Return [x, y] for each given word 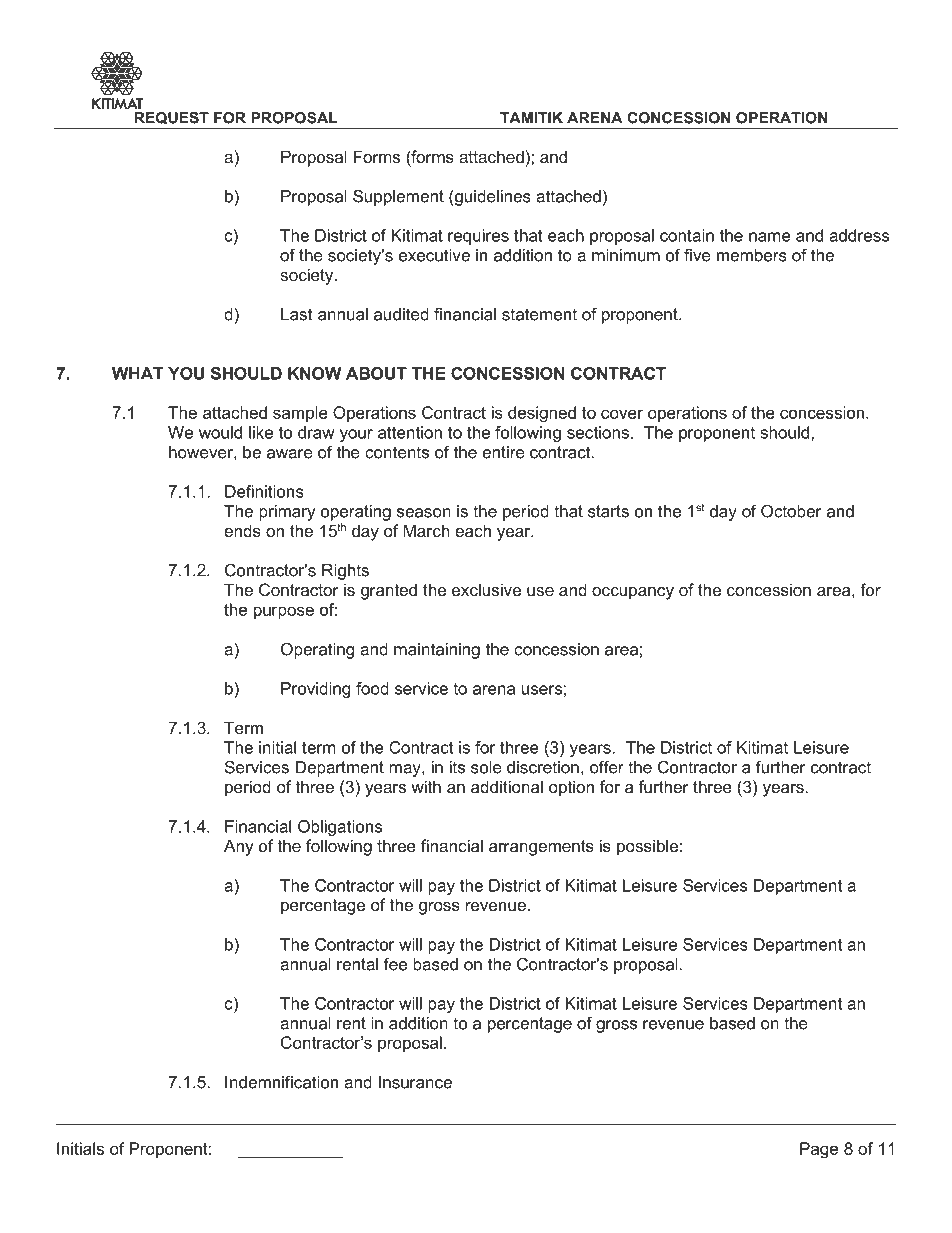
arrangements [541, 848]
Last [297, 314]
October [791, 511]
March [426, 530]
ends [242, 530]
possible [647, 847]
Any [239, 847]
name [770, 237]
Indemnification [281, 1082]
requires [478, 237]
